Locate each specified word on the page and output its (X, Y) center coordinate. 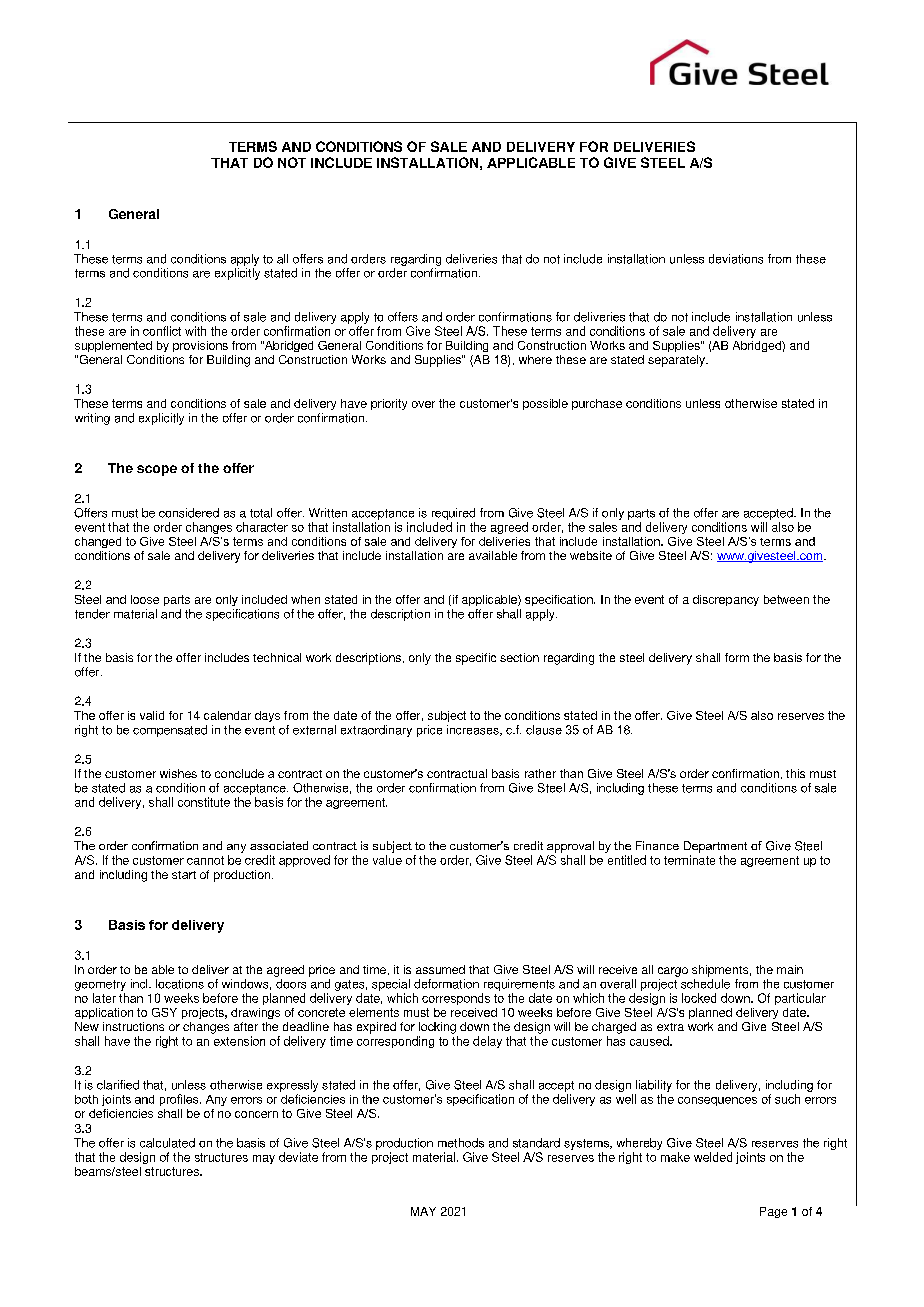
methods (461, 1143)
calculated (167, 1143)
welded (713, 1157)
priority (389, 404)
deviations (736, 259)
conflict (162, 331)
